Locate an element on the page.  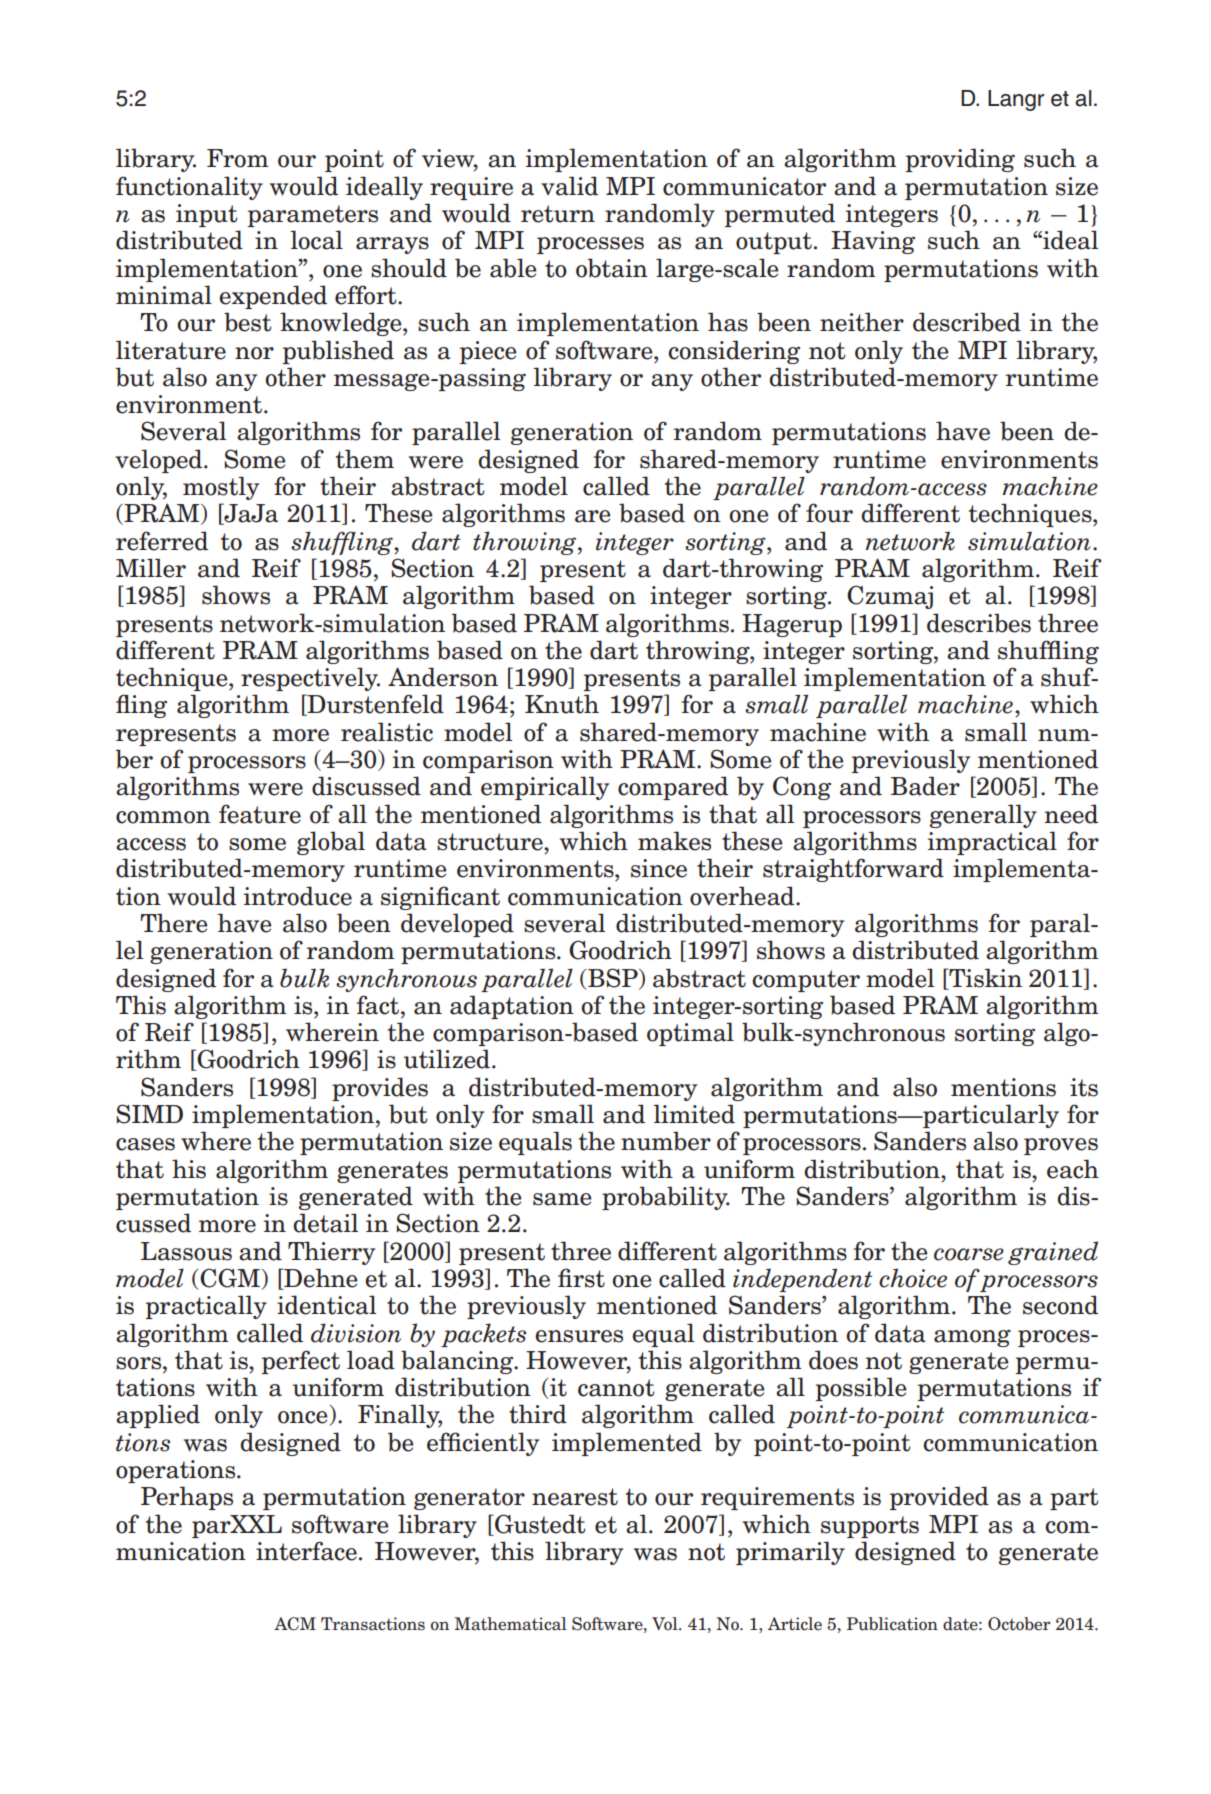
four is located at coordinates (829, 513).
